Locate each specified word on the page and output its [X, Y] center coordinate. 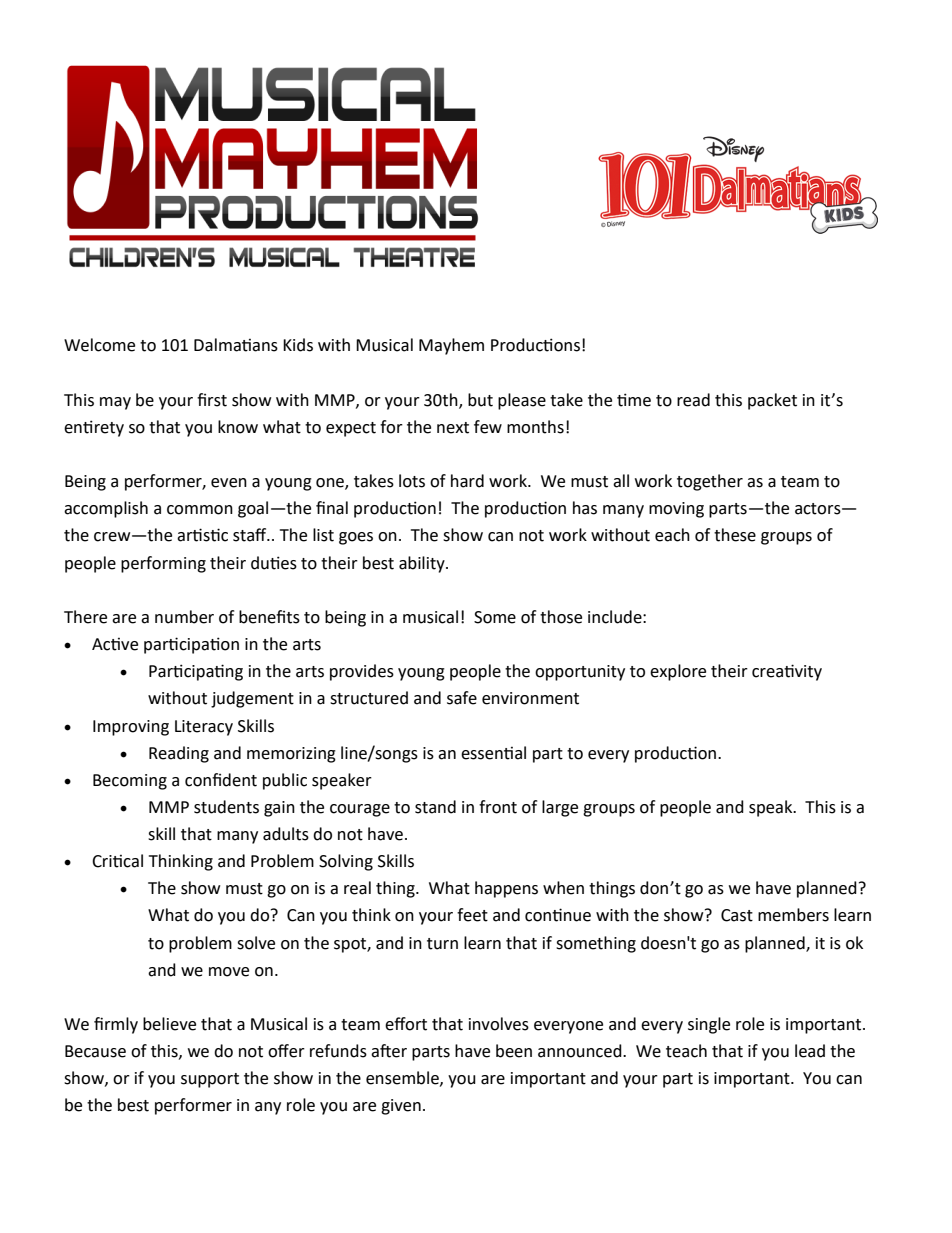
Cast [737, 915]
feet [472, 915]
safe [462, 698]
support [210, 1080]
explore [678, 672]
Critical [117, 861]
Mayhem [451, 346]
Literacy [204, 728]
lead [810, 1051]
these [735, 535]
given [401, 1107]
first [212, 400]
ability [423, 564]
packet [772, 401]
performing [163, 564]
